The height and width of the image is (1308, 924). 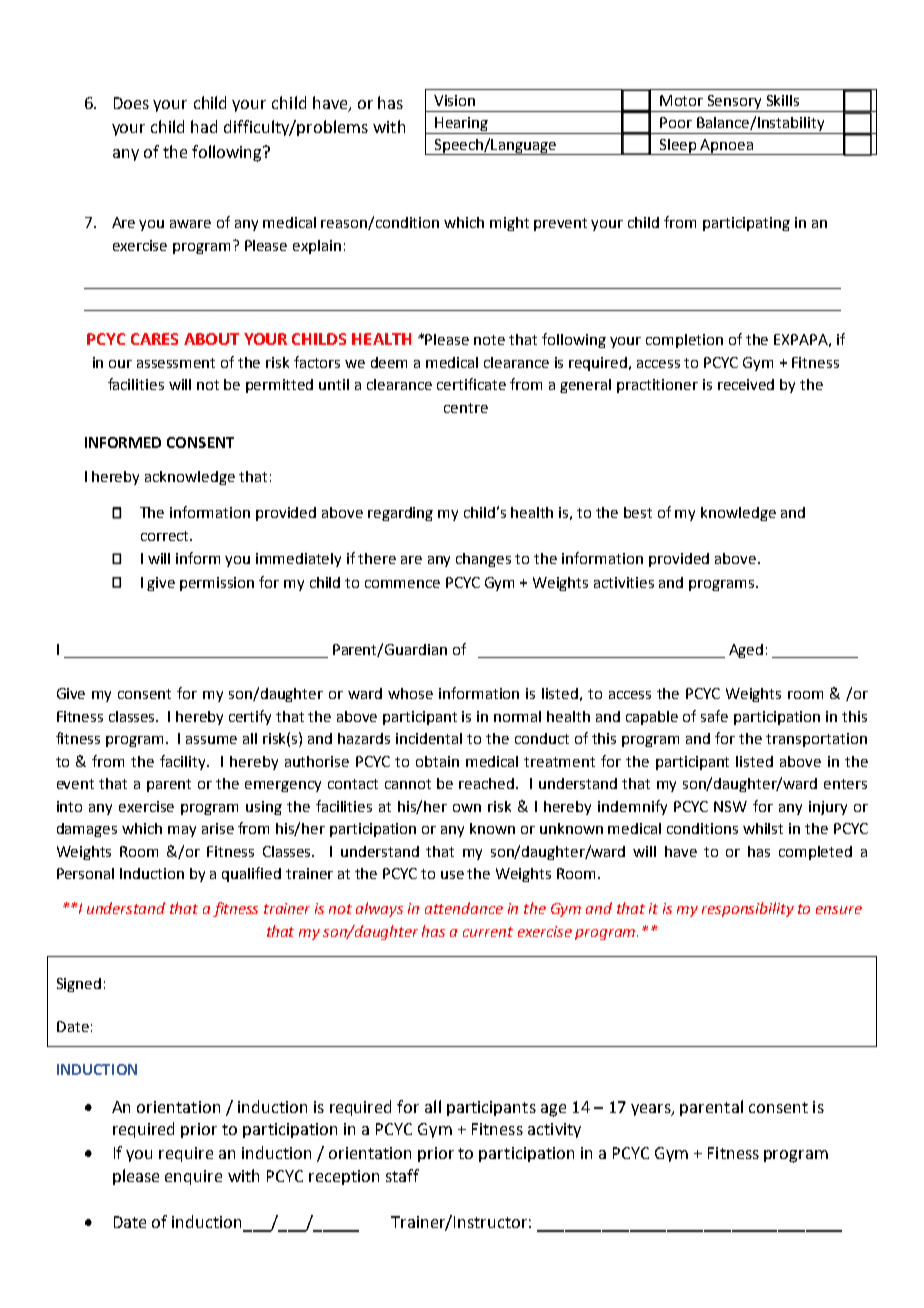 I want to click on permission, so click(x=217, y=584).
